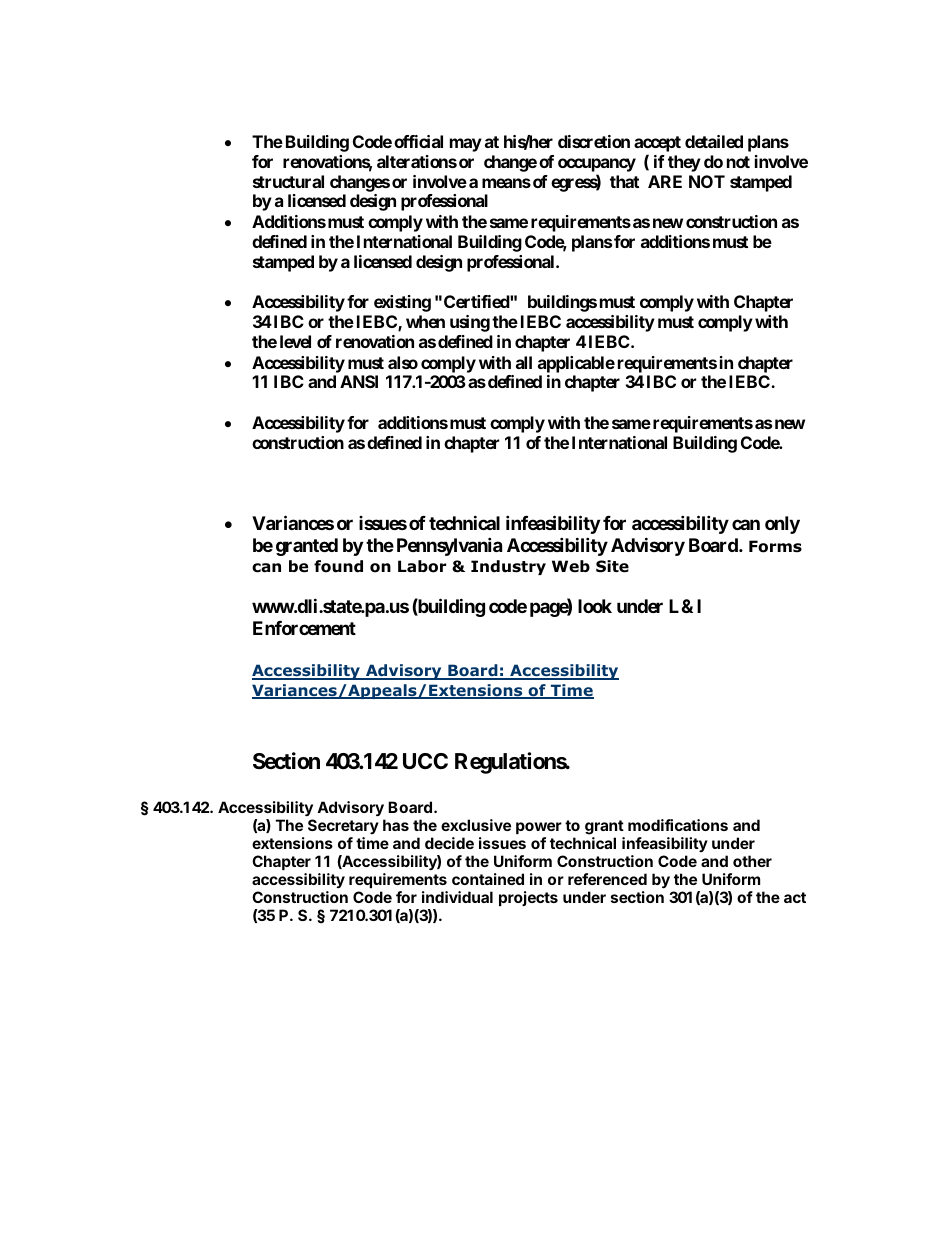  Describe the element at coordinates (359, 381) in the screenshot. I see `ANSI` at that location.
